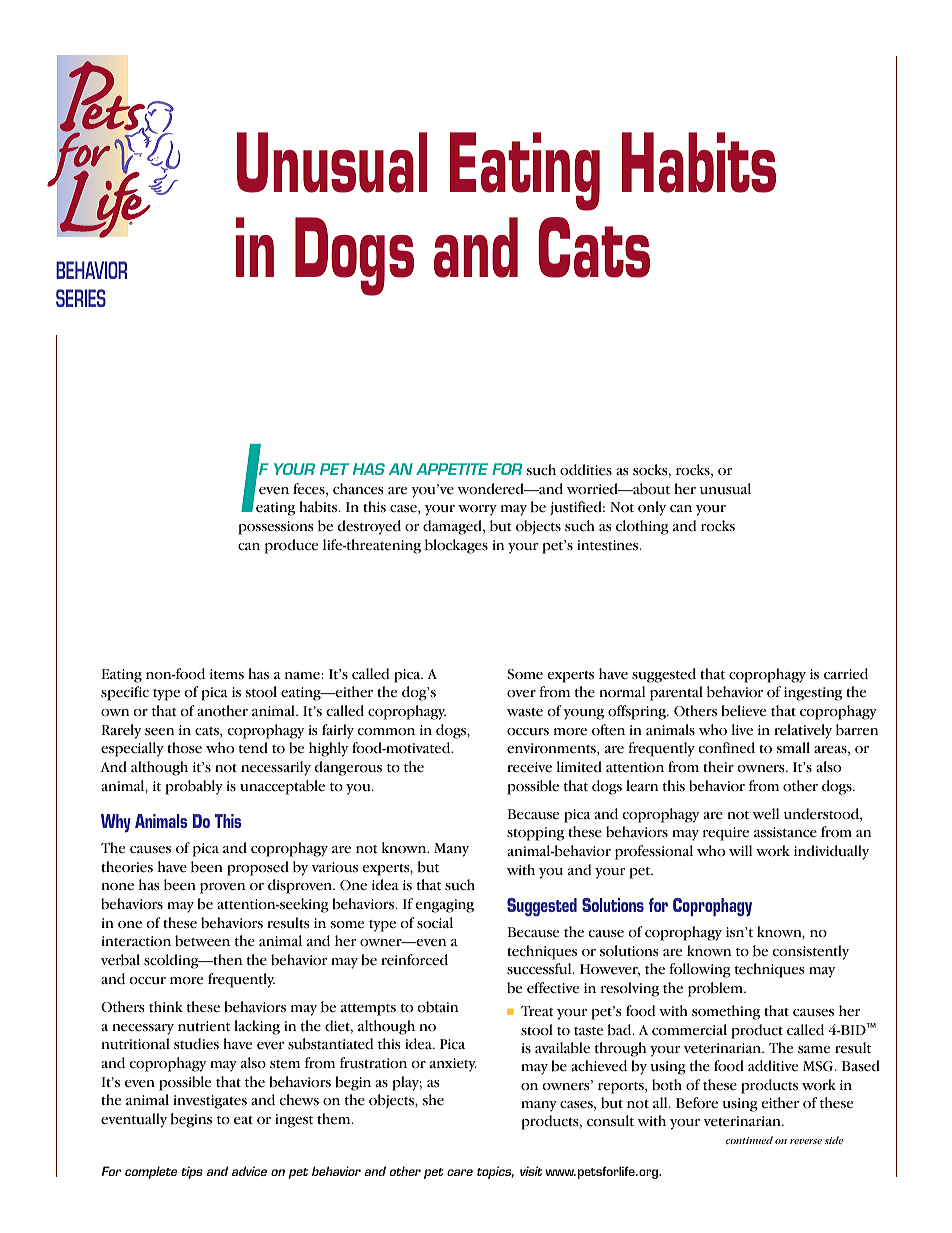 The width and height of the image is (952, 1233). I want to click on theories, so click(127, 867).
